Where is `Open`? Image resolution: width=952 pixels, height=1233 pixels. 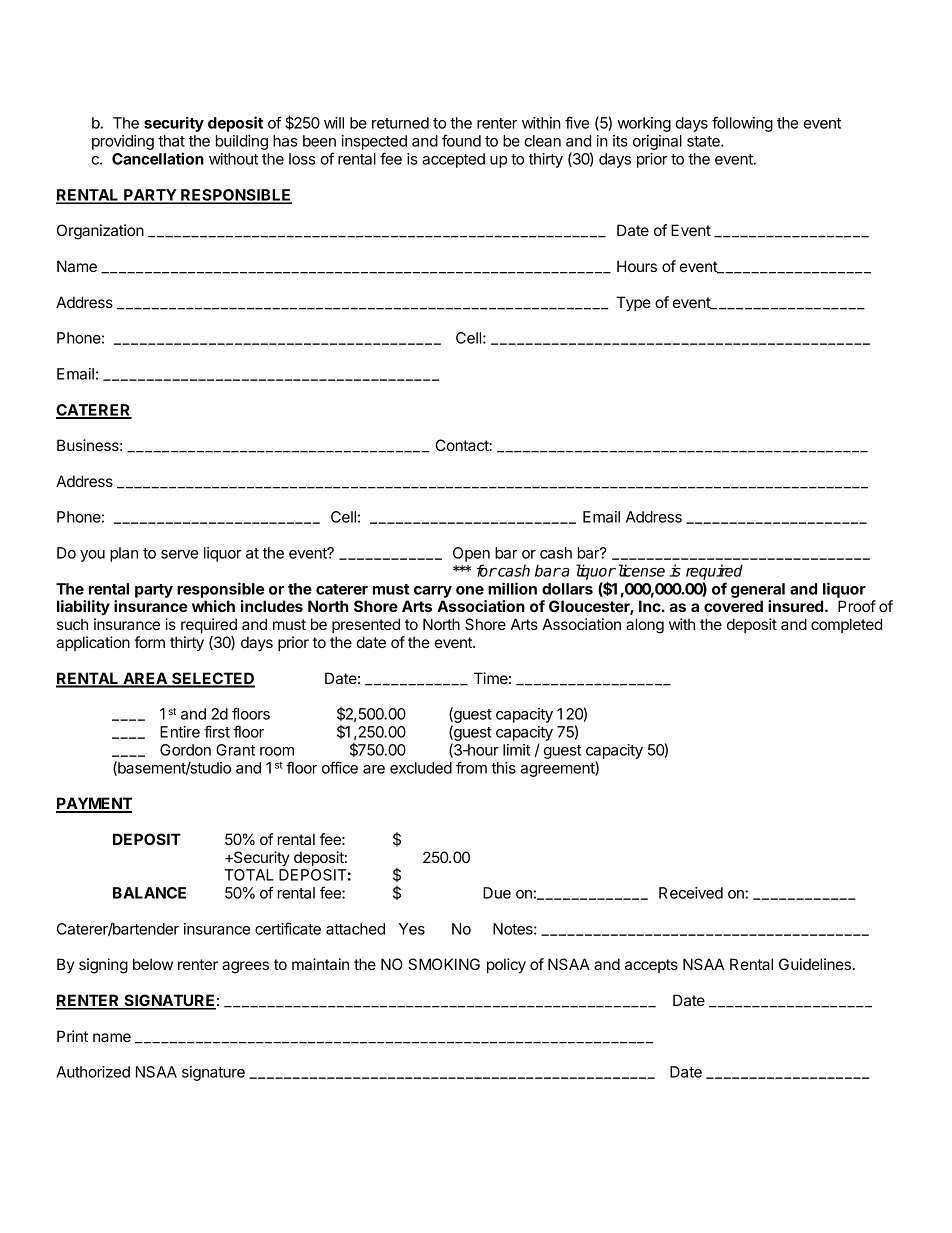 Open is located at coordinates (471, 554).
